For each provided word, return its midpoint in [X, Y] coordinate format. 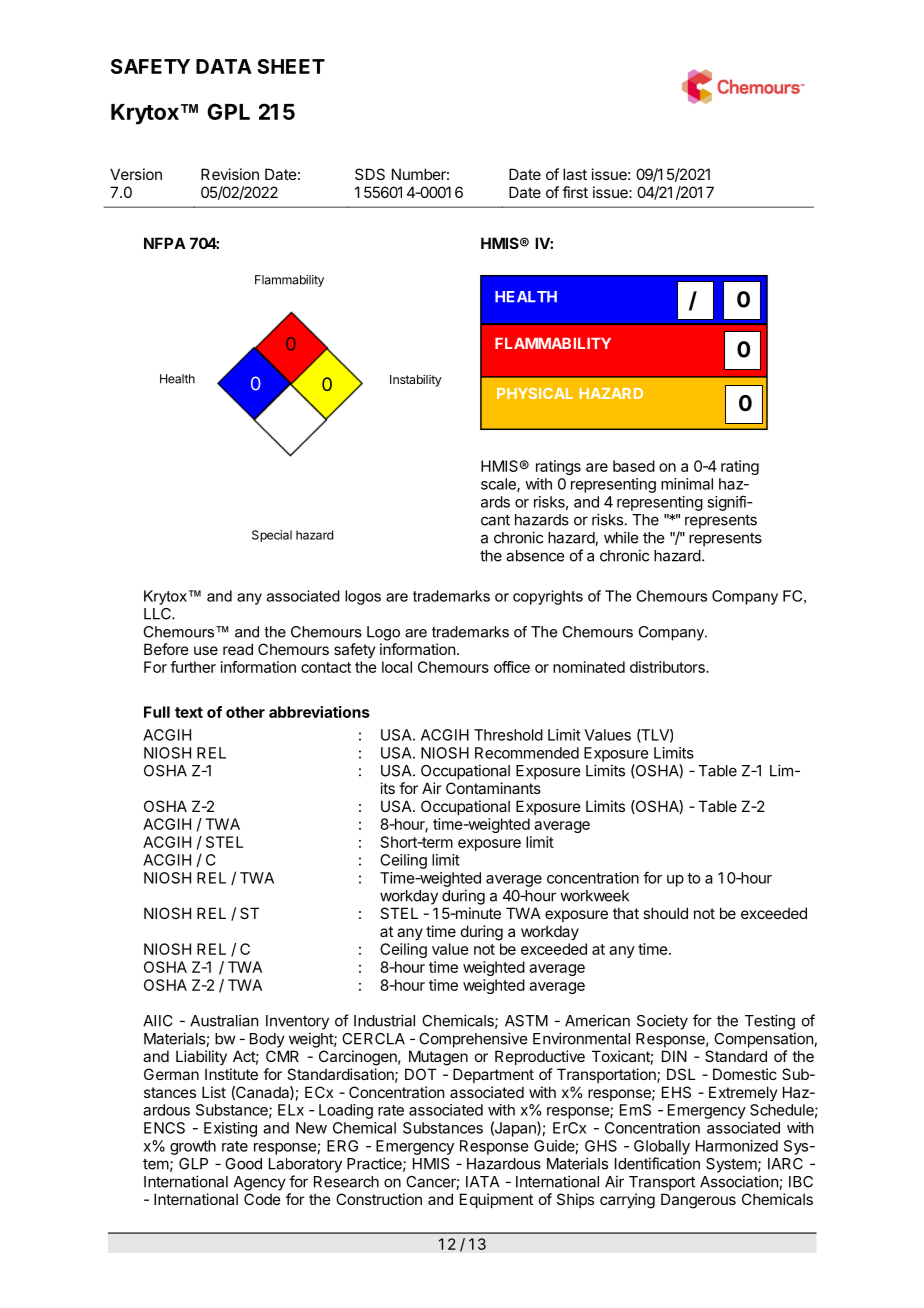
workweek [594, 896]
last [575, 174]
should [665, 913]
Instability [416, 380]
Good [243, 1164]
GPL [228, 111]
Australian [224, 1020]
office [512, 667]
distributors [668, 667]
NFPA [165, 243]
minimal [687, 484]
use [206, 650]
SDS [370, 174]
